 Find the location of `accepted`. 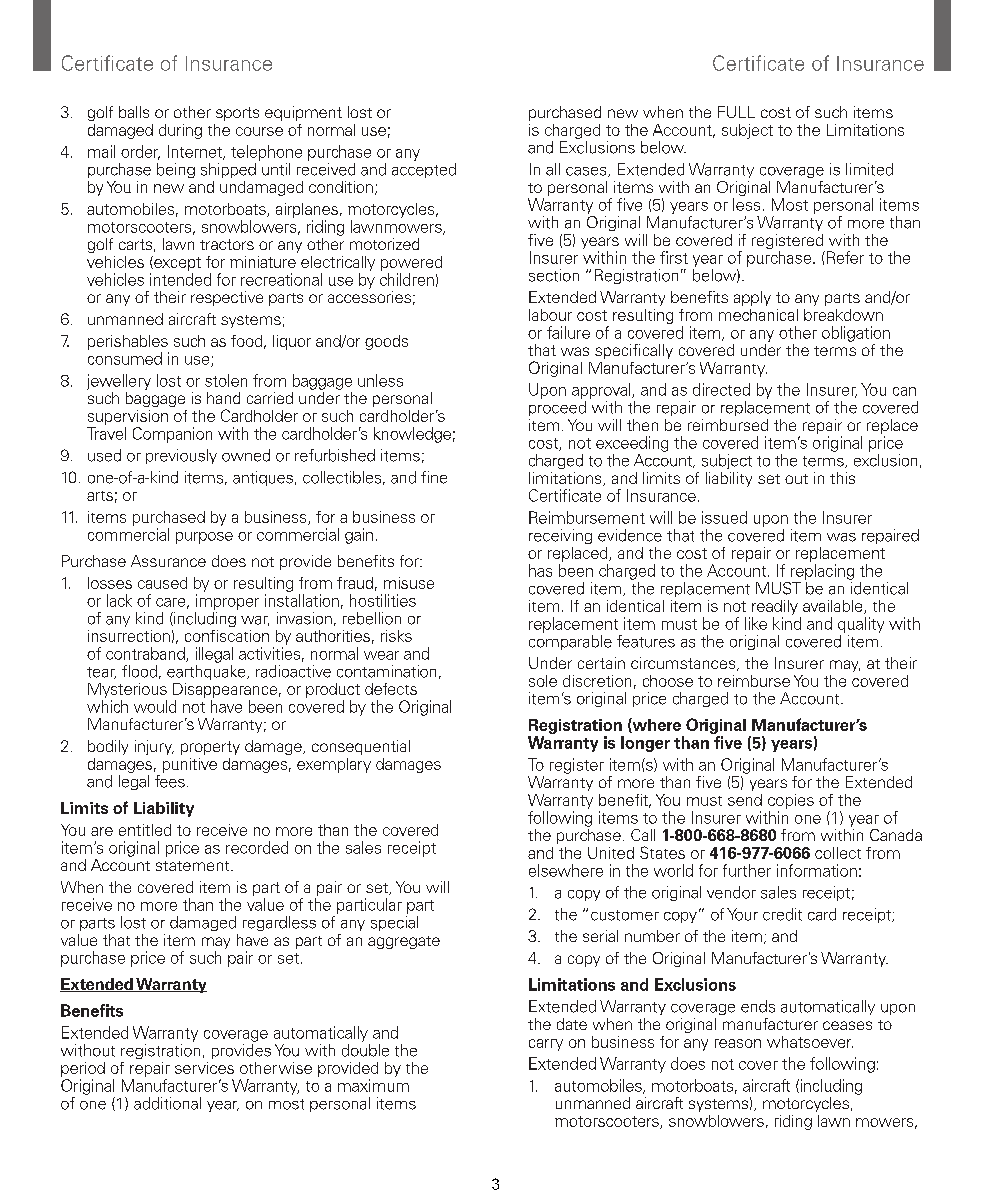

accepted is located at coordinates (424, 170).
